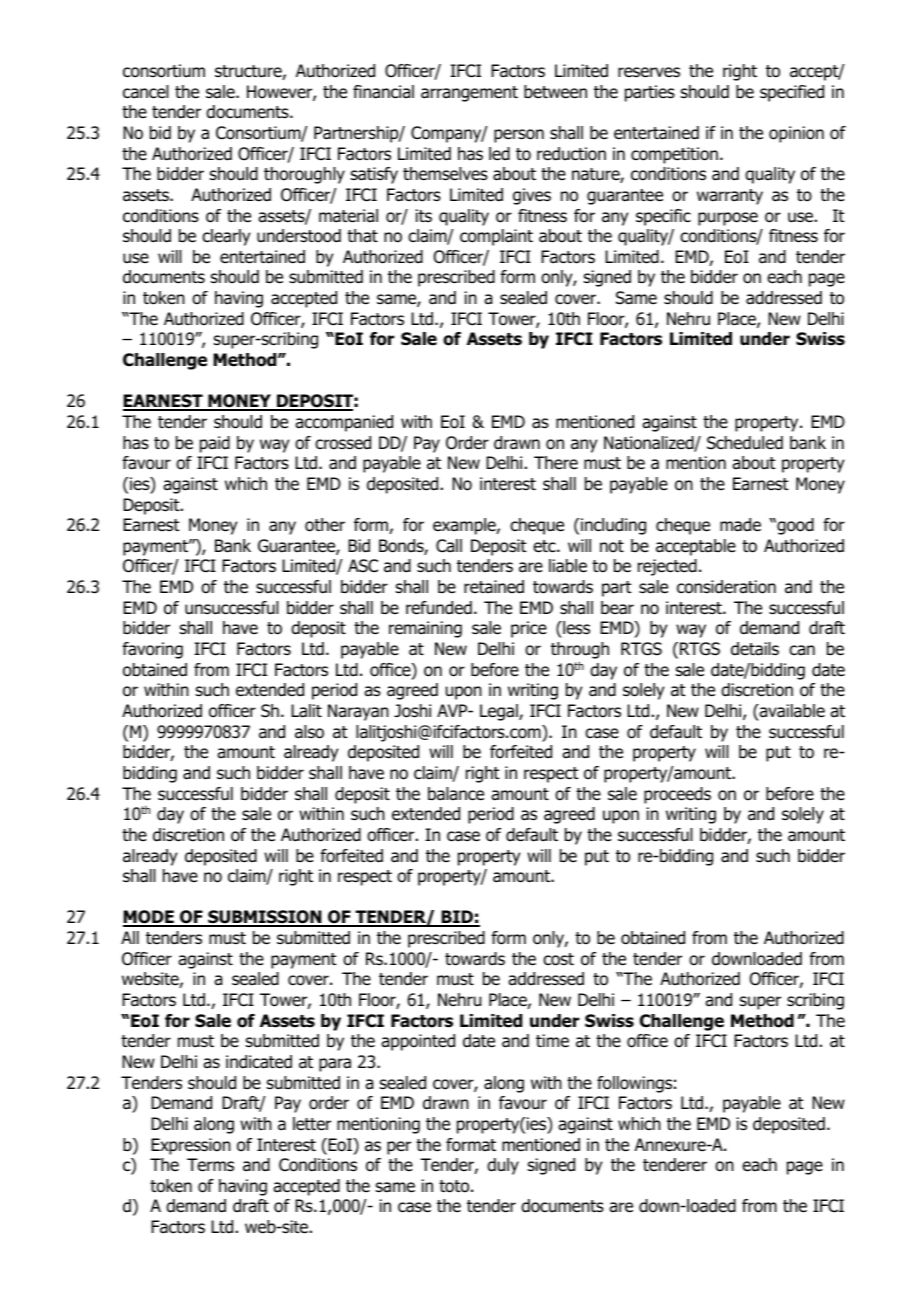 This document has height=1309, width=924. I want to click on cancel, so click(146, 92).
